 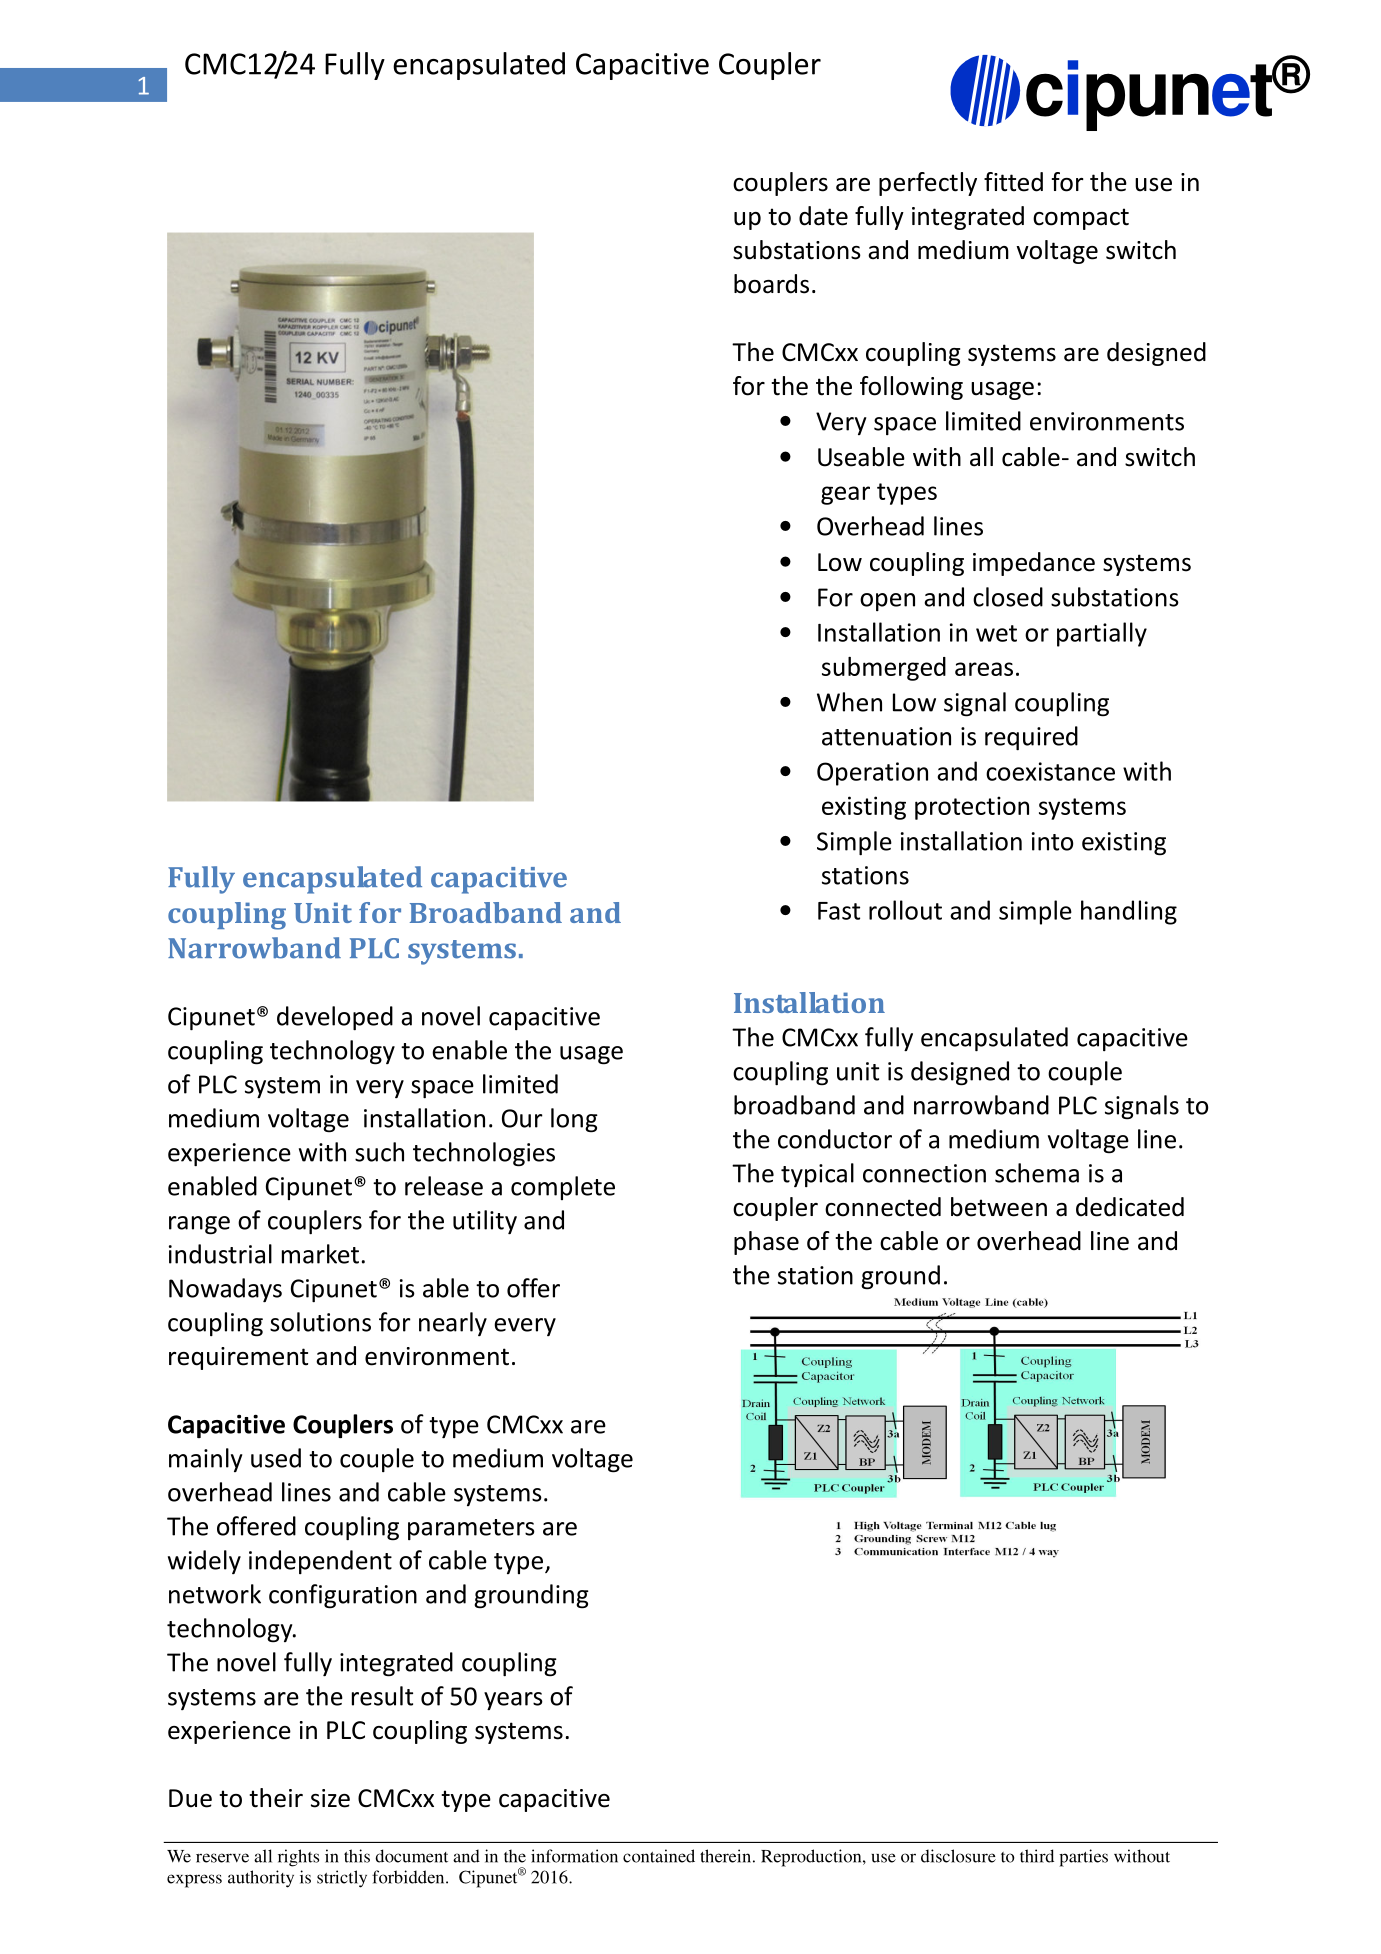 I want to click on date, so click(x=823, y=216).
